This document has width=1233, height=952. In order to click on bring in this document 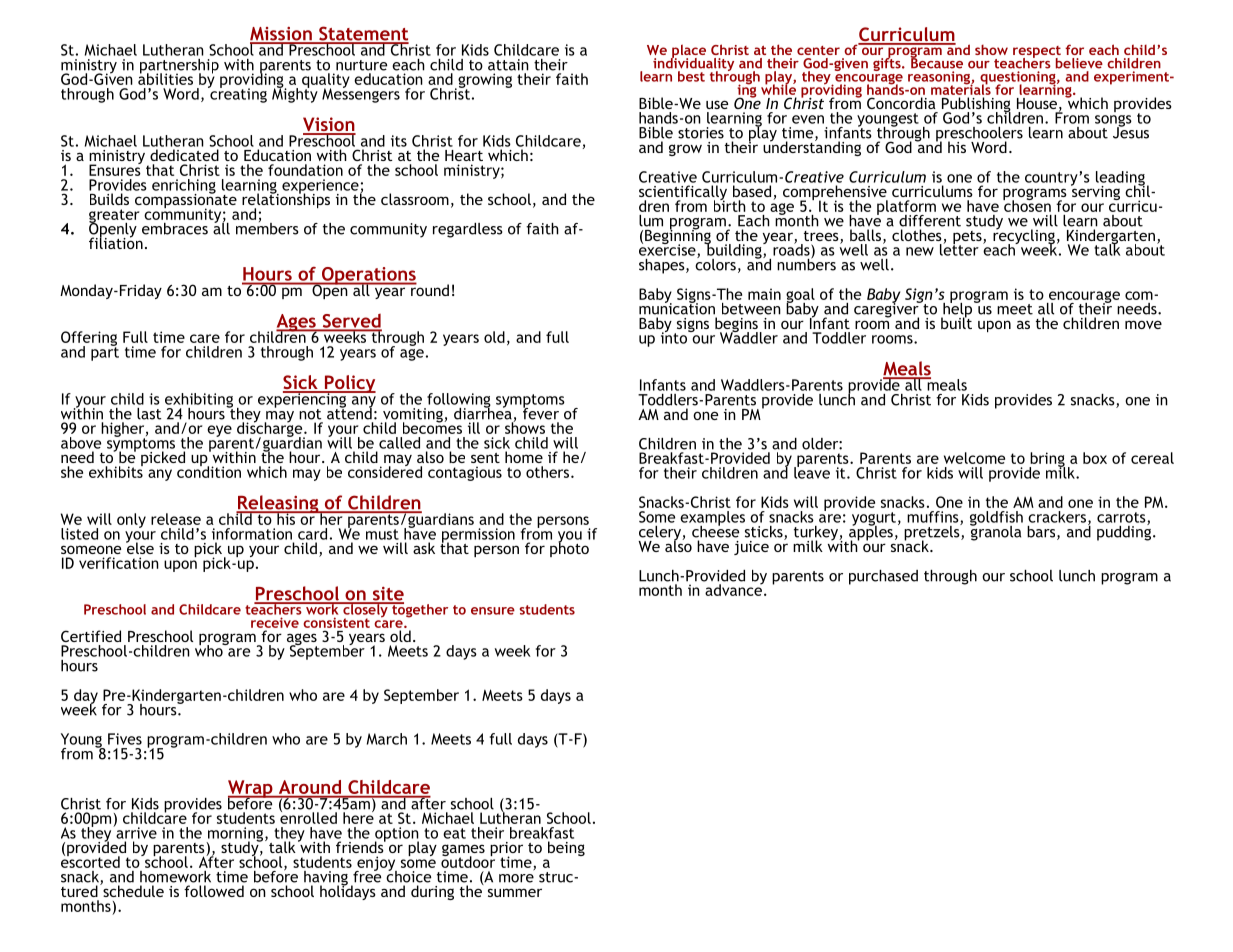, I will do `click(1047, 460)`.
